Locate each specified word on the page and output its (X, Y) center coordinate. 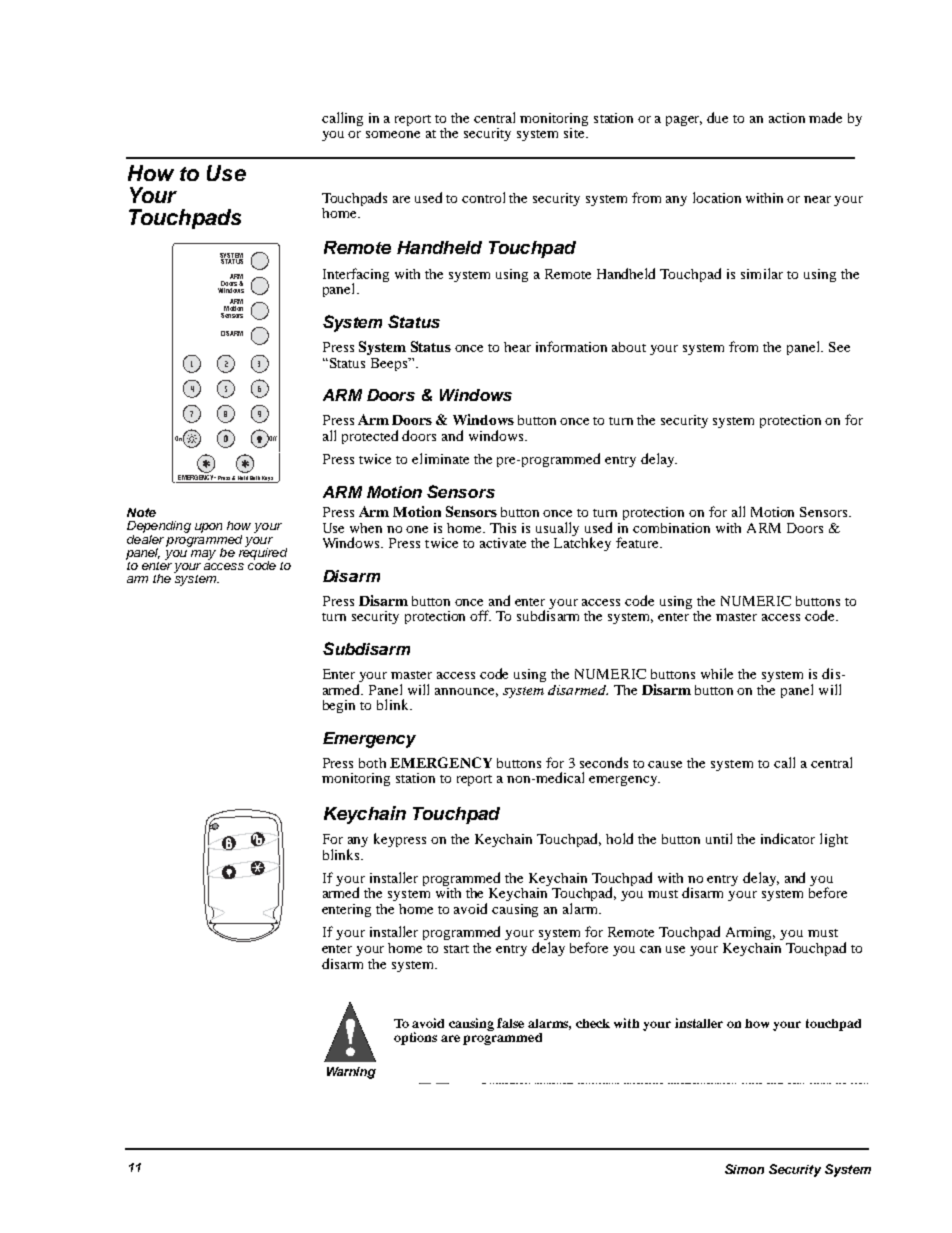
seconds (604, 762)
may (203, 555)
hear (517, 347)
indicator (788, 838)
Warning (351, 1073)
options (415, 1038)
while (717, 673)
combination (671, 528)
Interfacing (356, 276)
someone (393, 134)
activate (503, 543)
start (456, 949)
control (483, 197)
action (787, 118)
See (839, 347)
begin (339, 706)
